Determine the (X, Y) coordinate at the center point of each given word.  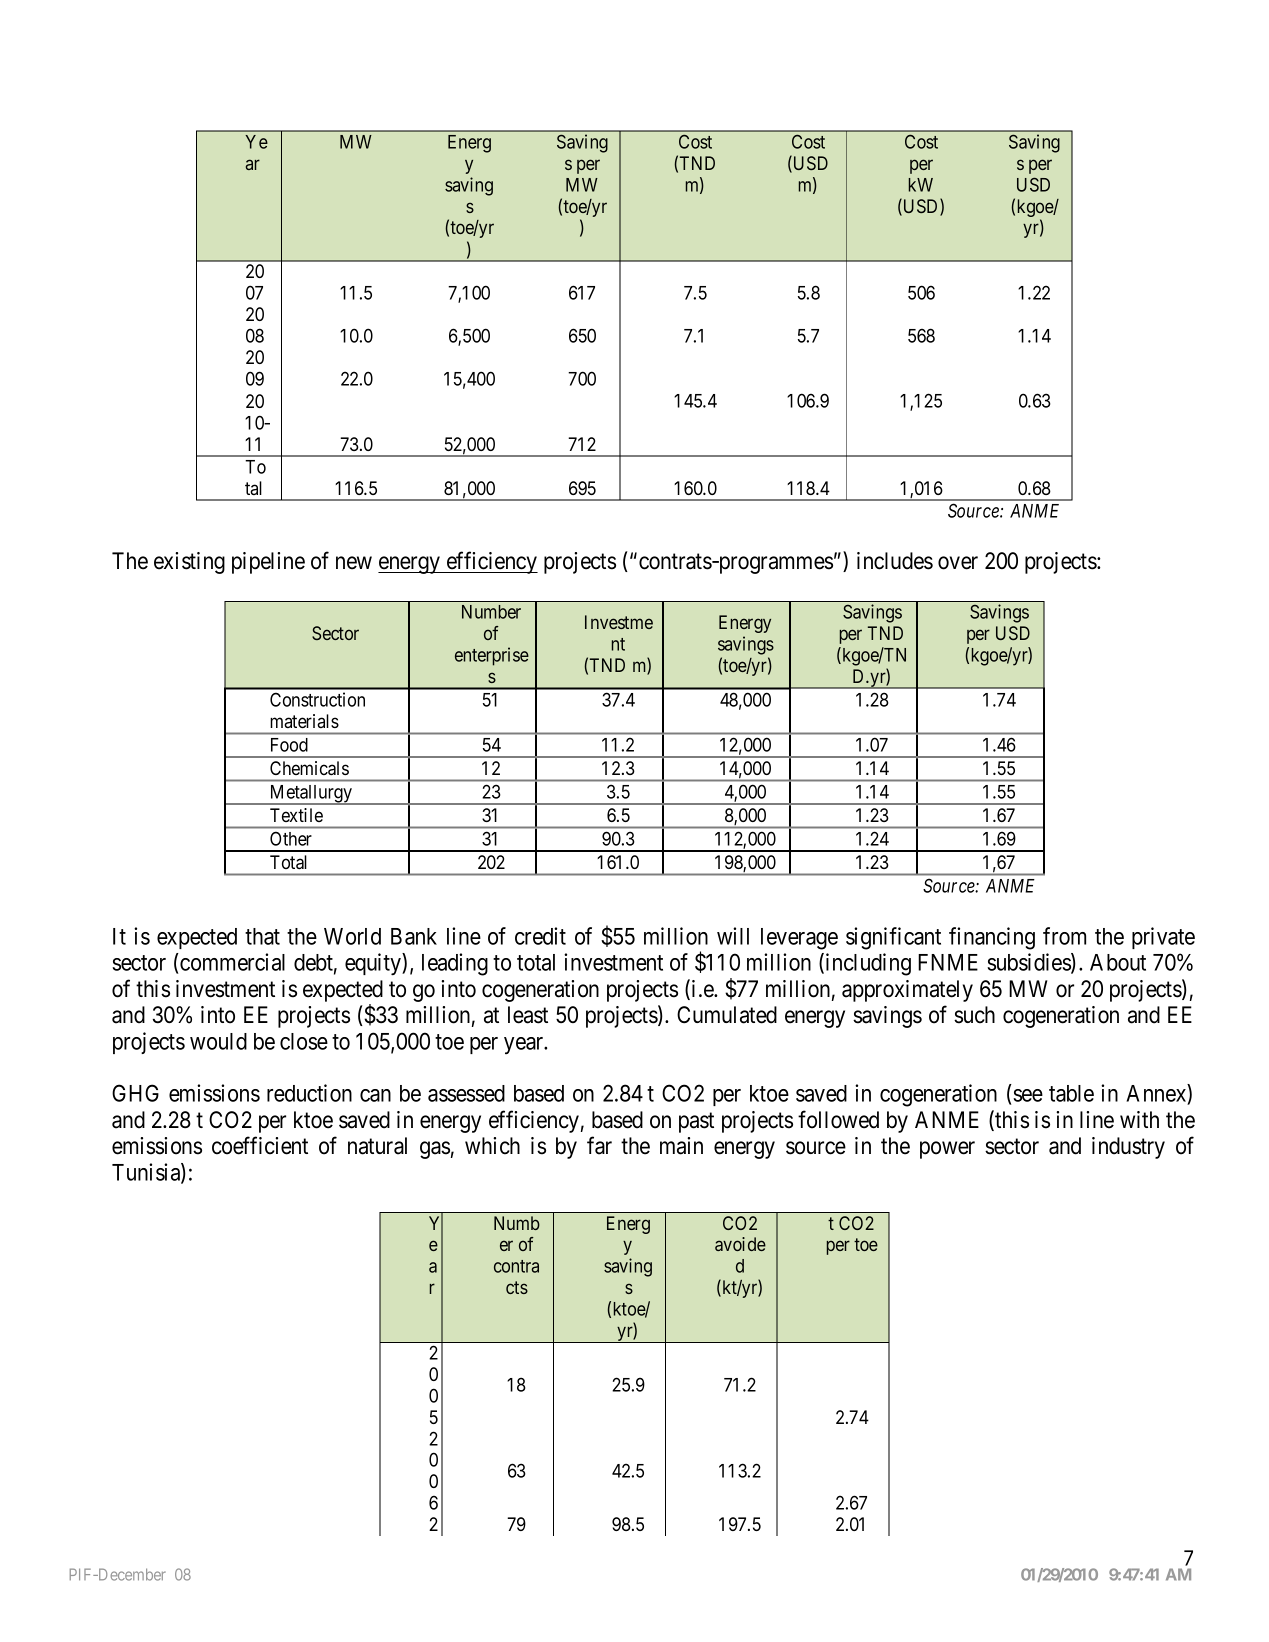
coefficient (260, 1145)
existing (189, 563)
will (733, 936)
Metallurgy (310, 795)
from (1064, 936)
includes (895, 561)
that (262, 936)
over (958, 563)
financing (992, 938)
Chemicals (309, 768)
